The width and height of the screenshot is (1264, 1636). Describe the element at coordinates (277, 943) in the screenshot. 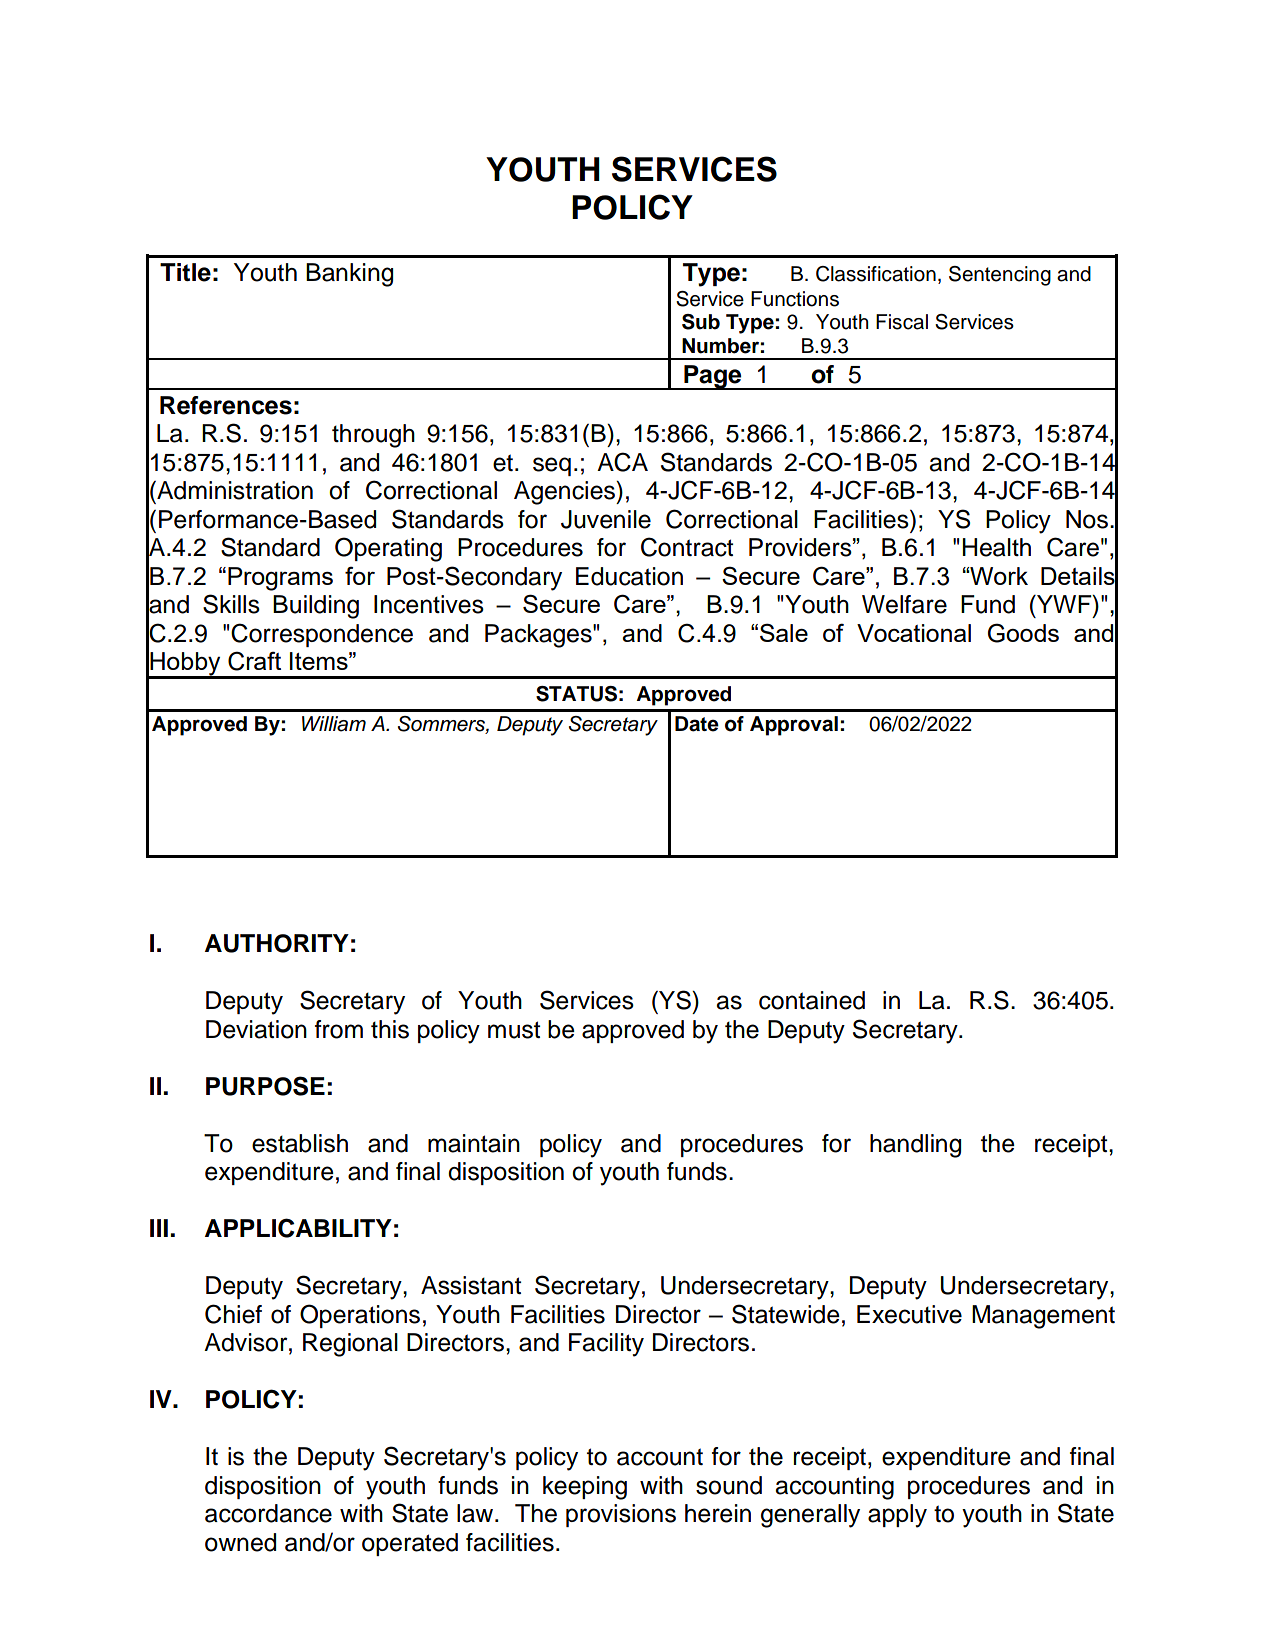

I see `AUTHORITY` at that location.
